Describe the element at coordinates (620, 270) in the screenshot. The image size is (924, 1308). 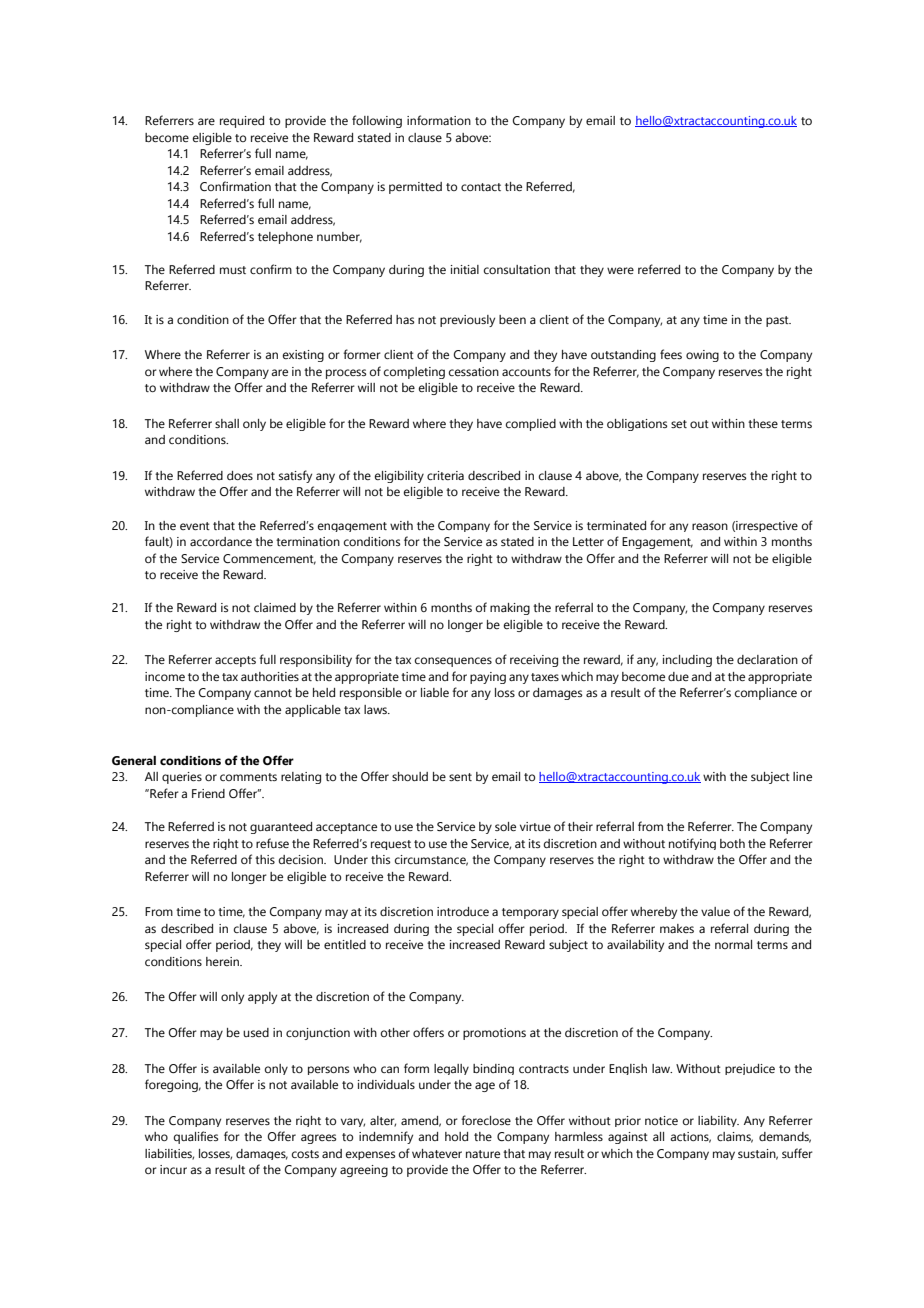
I see `were` at that location.
